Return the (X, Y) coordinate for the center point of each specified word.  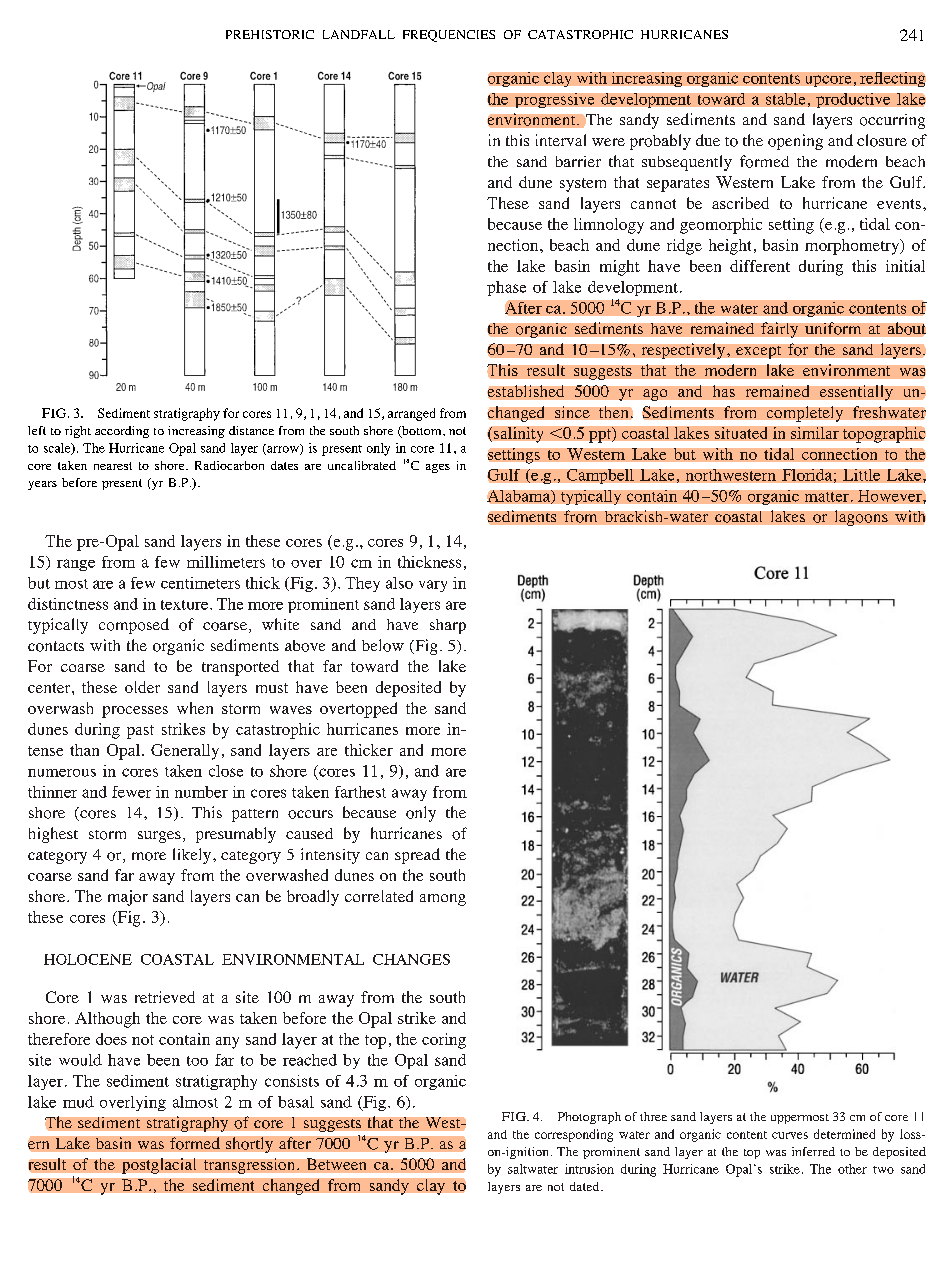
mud (78, 1102)
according (122, 432)
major (128, 898)
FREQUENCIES (449, 36)
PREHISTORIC (270, 34)
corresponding (574, 1135)
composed (134, 626)
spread (417, 856)
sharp (448, 626)
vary (433, 586)
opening (795, 142)
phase (506, 288)
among (443, 900)
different (760, 266)
